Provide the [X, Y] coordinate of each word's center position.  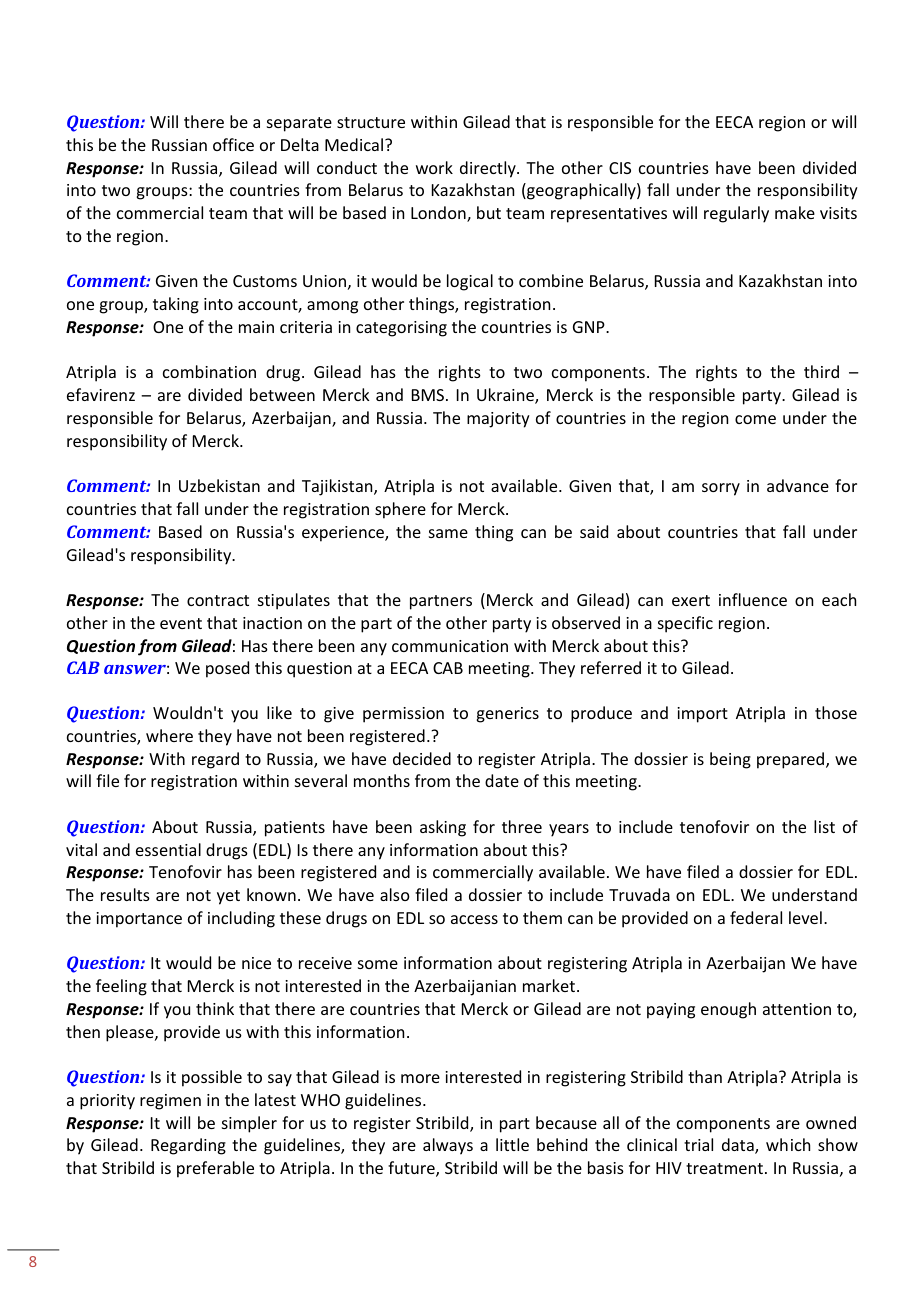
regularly [736, 214]
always [448, 1146]
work [434, 167]
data [739, 1146]
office [233, 144]
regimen [170, 1102]
